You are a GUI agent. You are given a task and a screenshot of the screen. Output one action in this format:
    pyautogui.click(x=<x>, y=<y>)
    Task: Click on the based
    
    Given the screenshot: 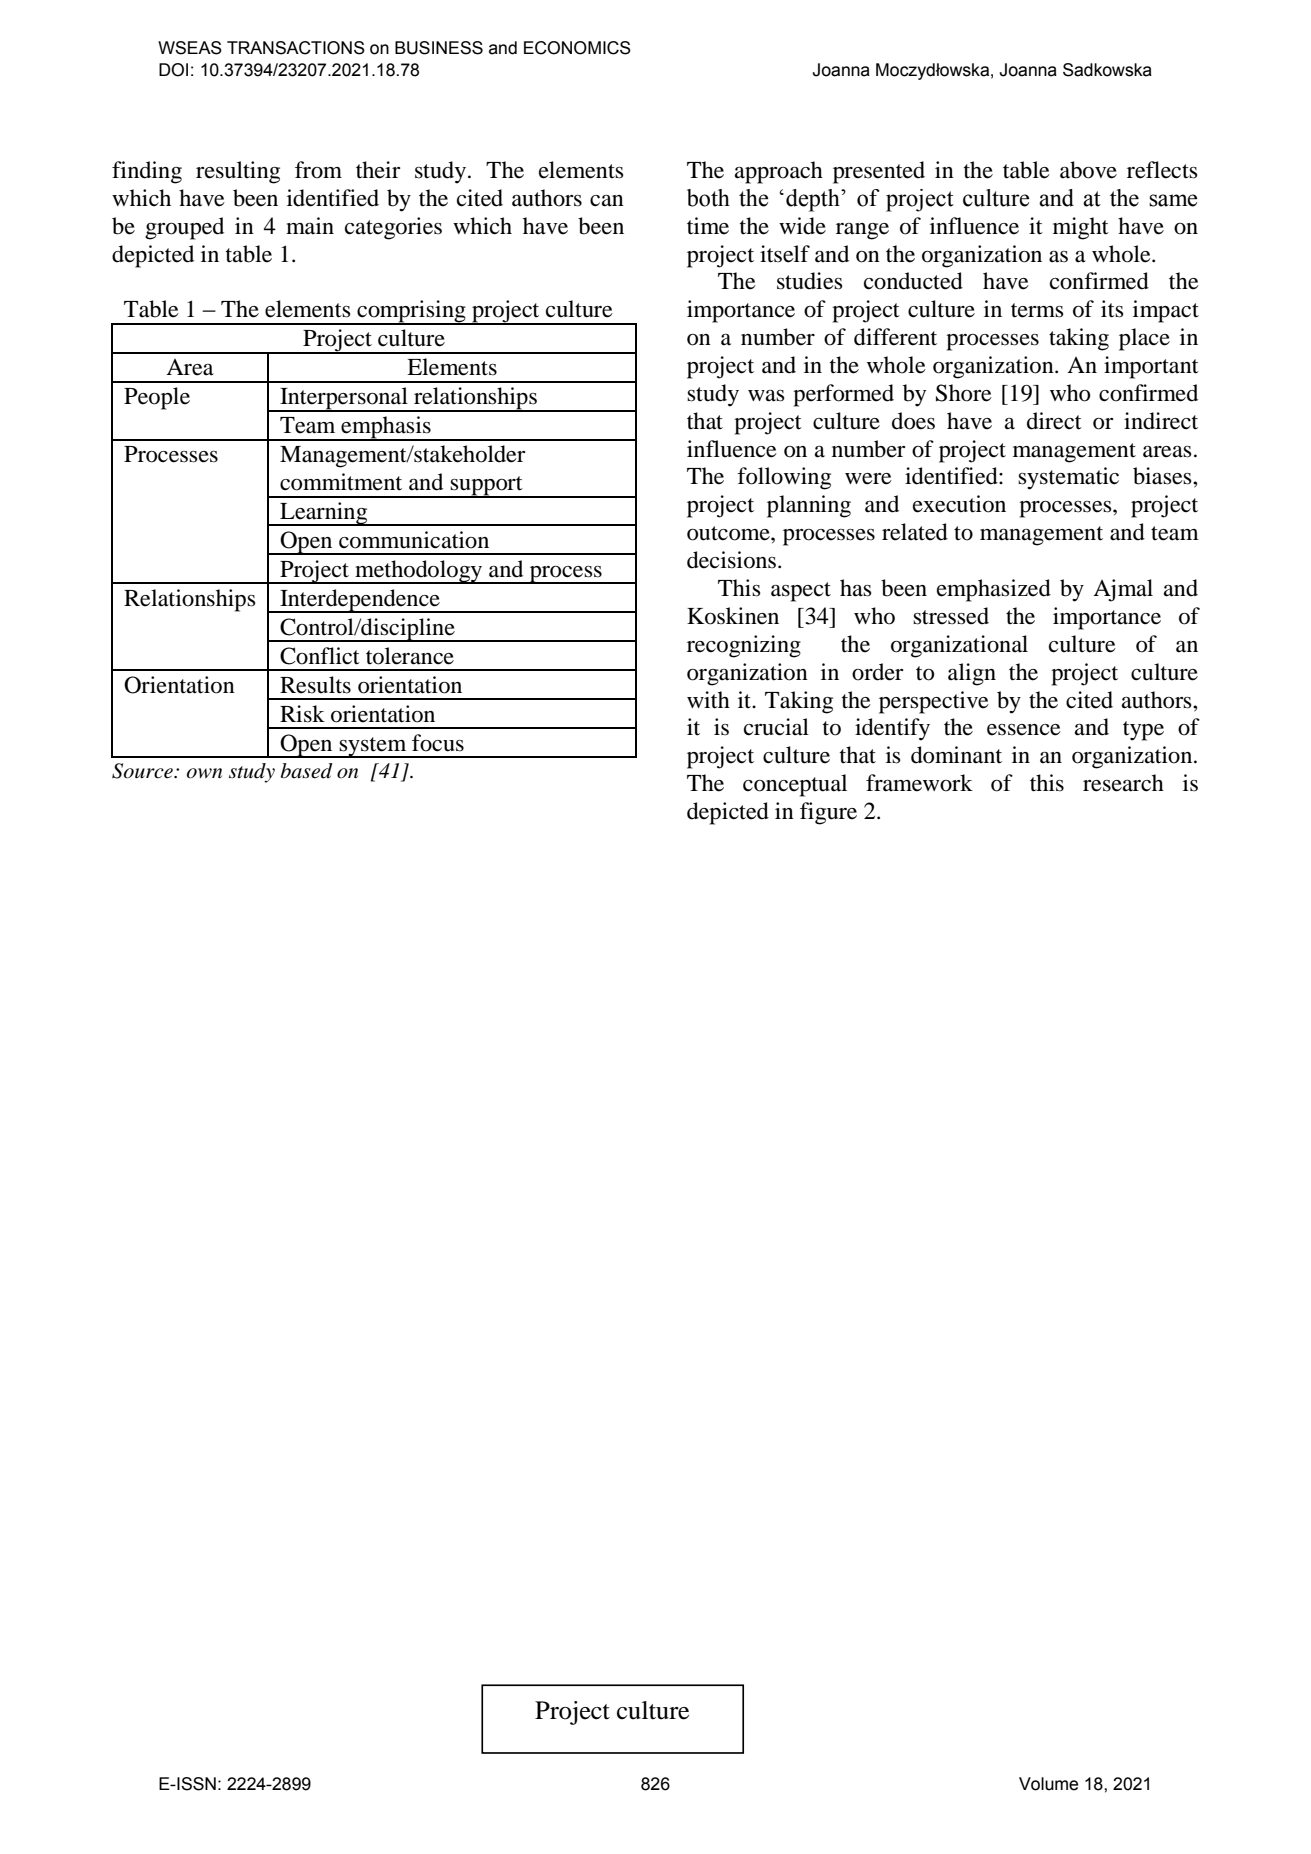 What is the action you would take?
    pyautogui.click(x=307, y=771)
